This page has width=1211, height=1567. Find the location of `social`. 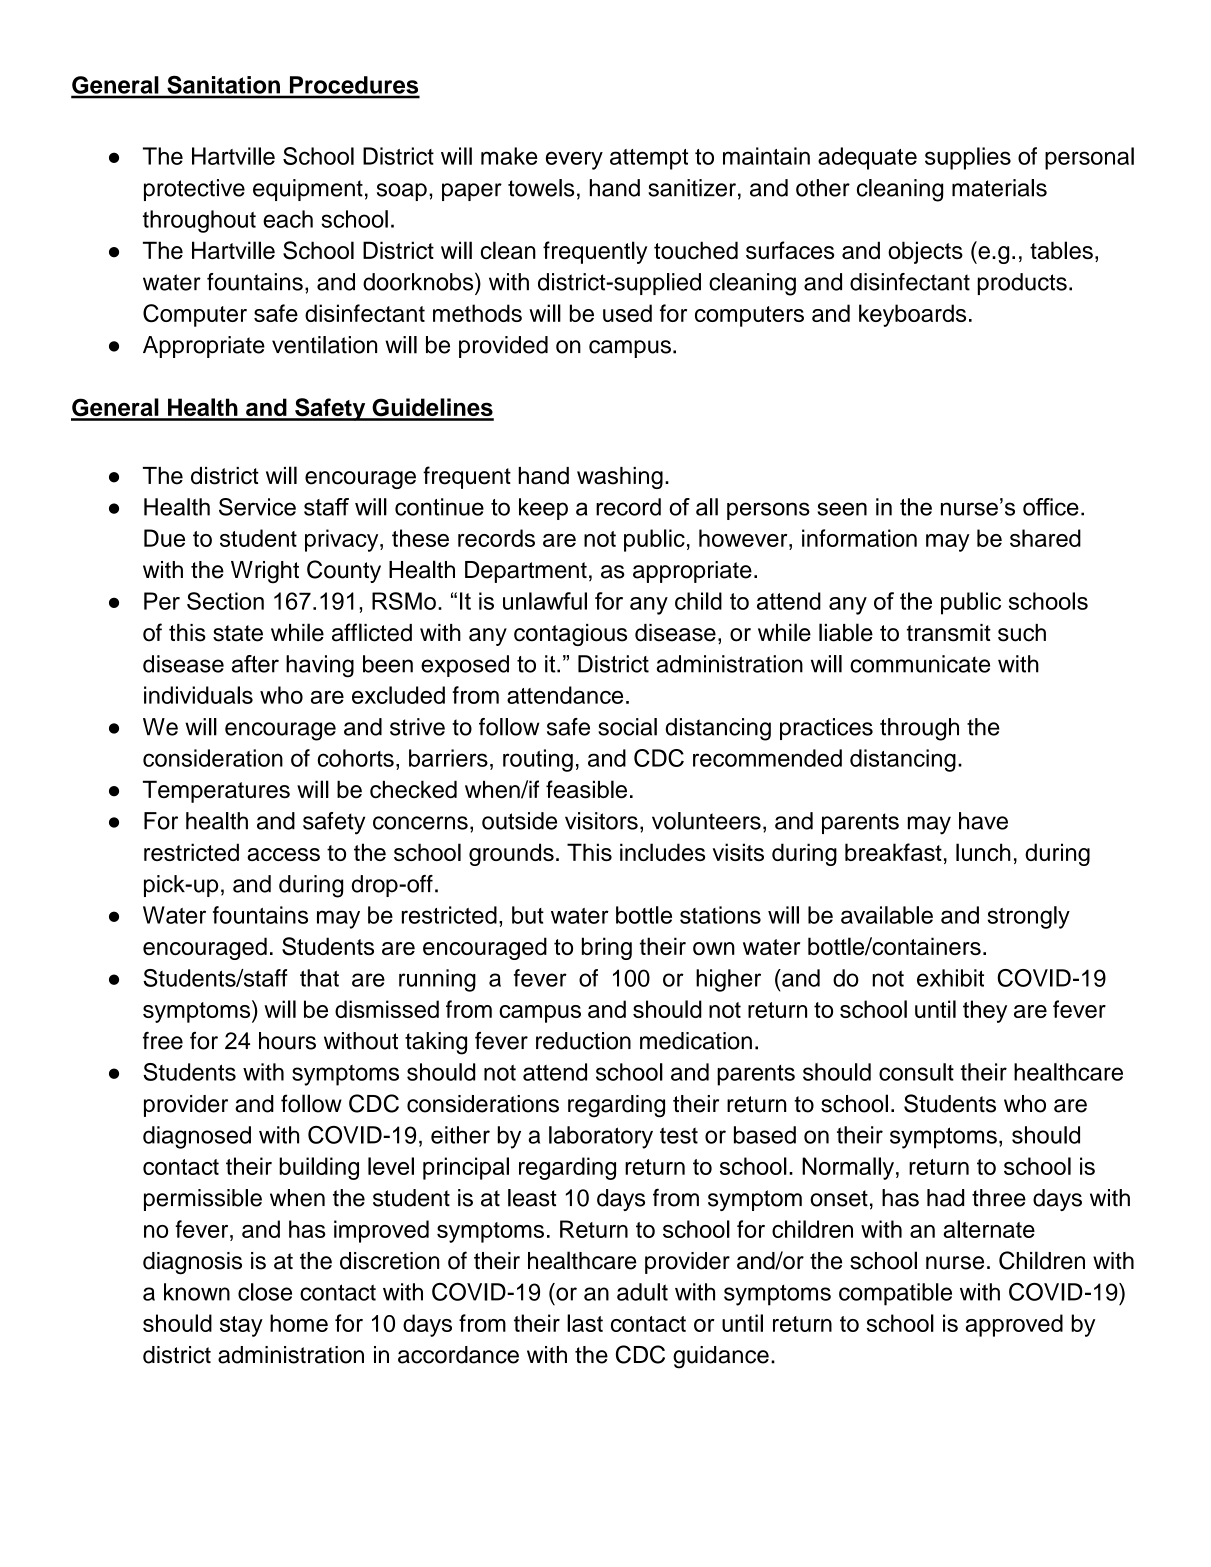

social is located at coordinates (627, 727).
